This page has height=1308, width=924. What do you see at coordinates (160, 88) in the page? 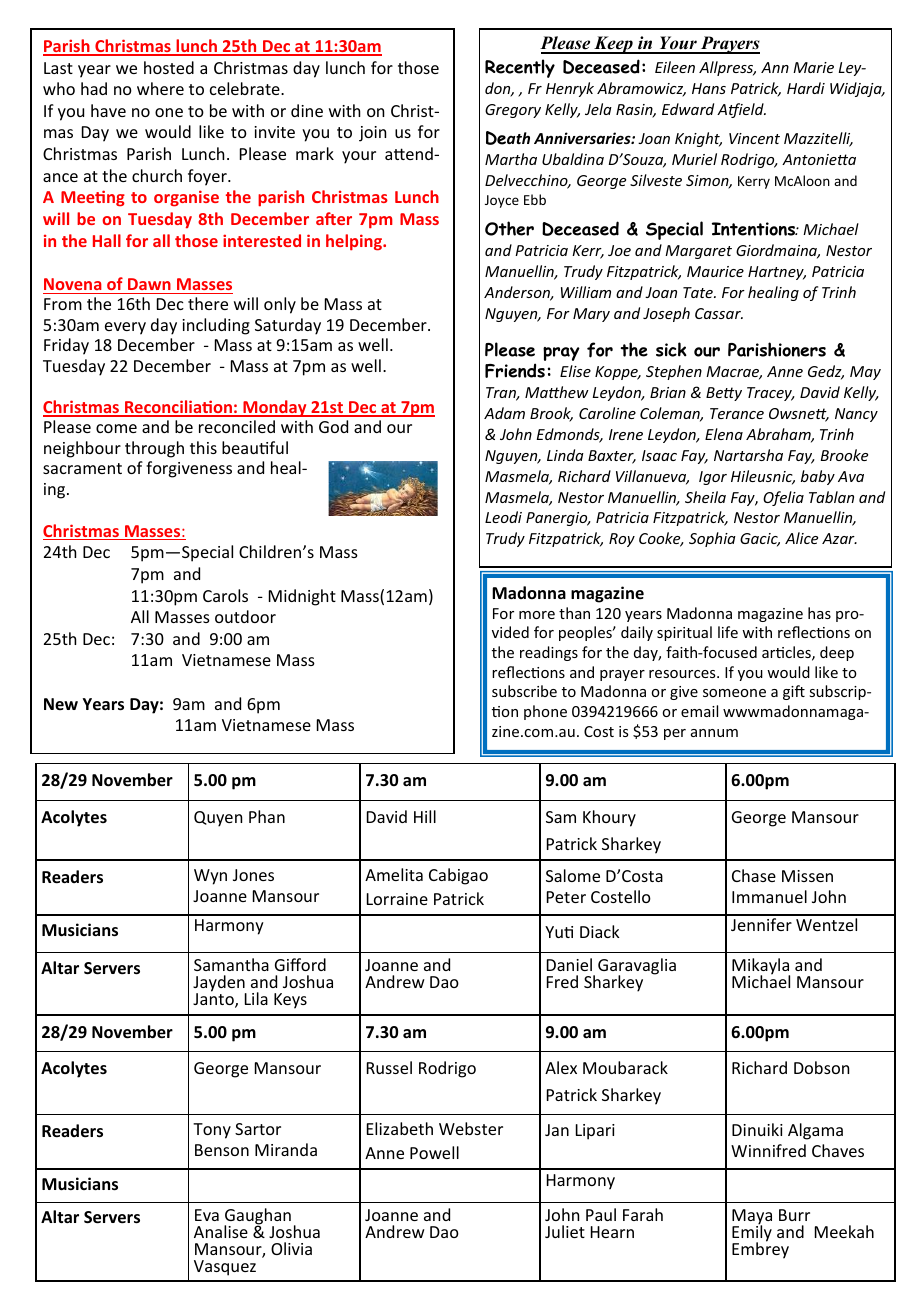
I see `where` at bounding box center [160, 88].
